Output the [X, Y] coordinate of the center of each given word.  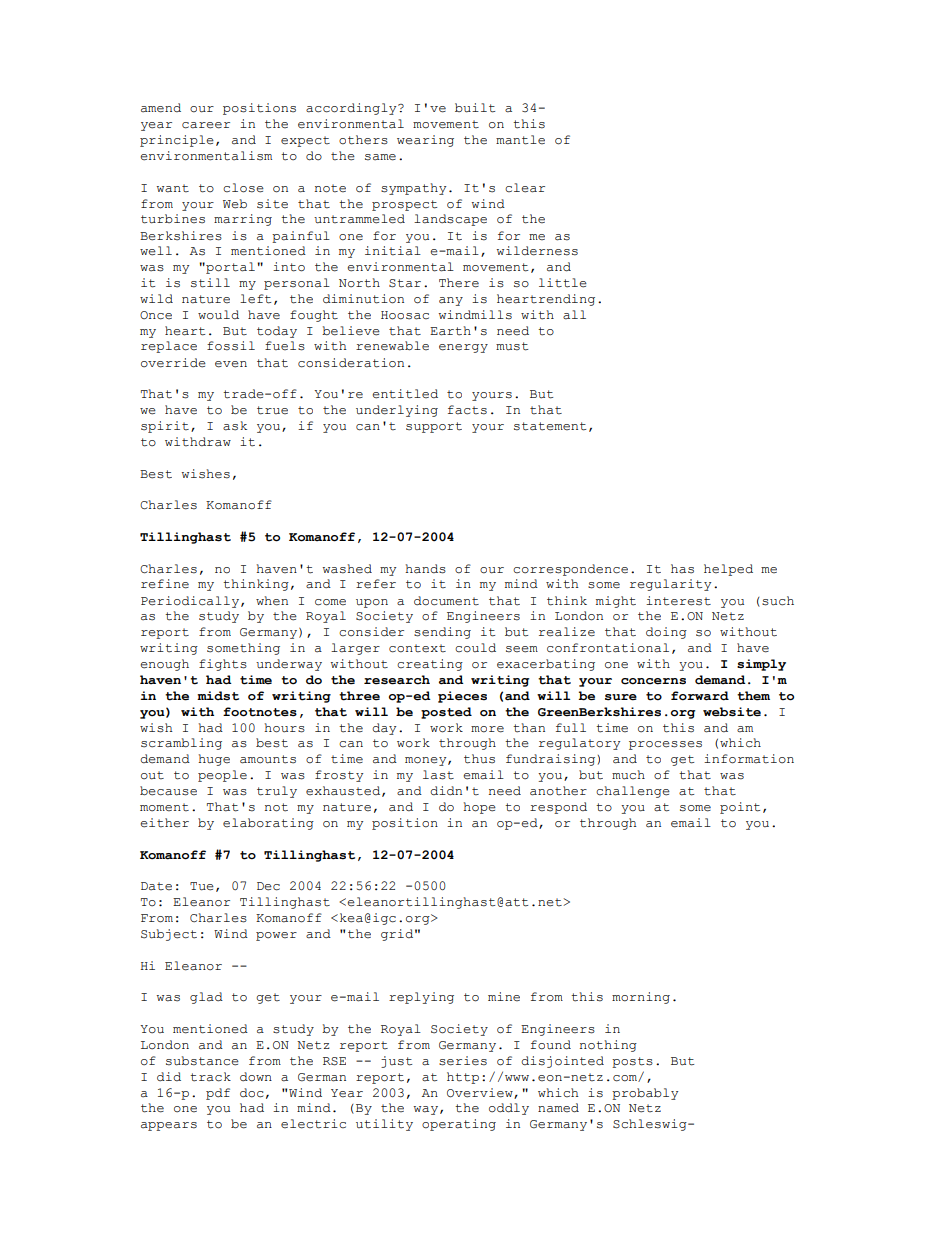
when [272, 601]
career [206, 125]
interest [678, 601]
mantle [520, 140]
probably [645, 1094]
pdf [218, 1094]
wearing [425, 141]
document [446, 601]
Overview [481, 1093]
